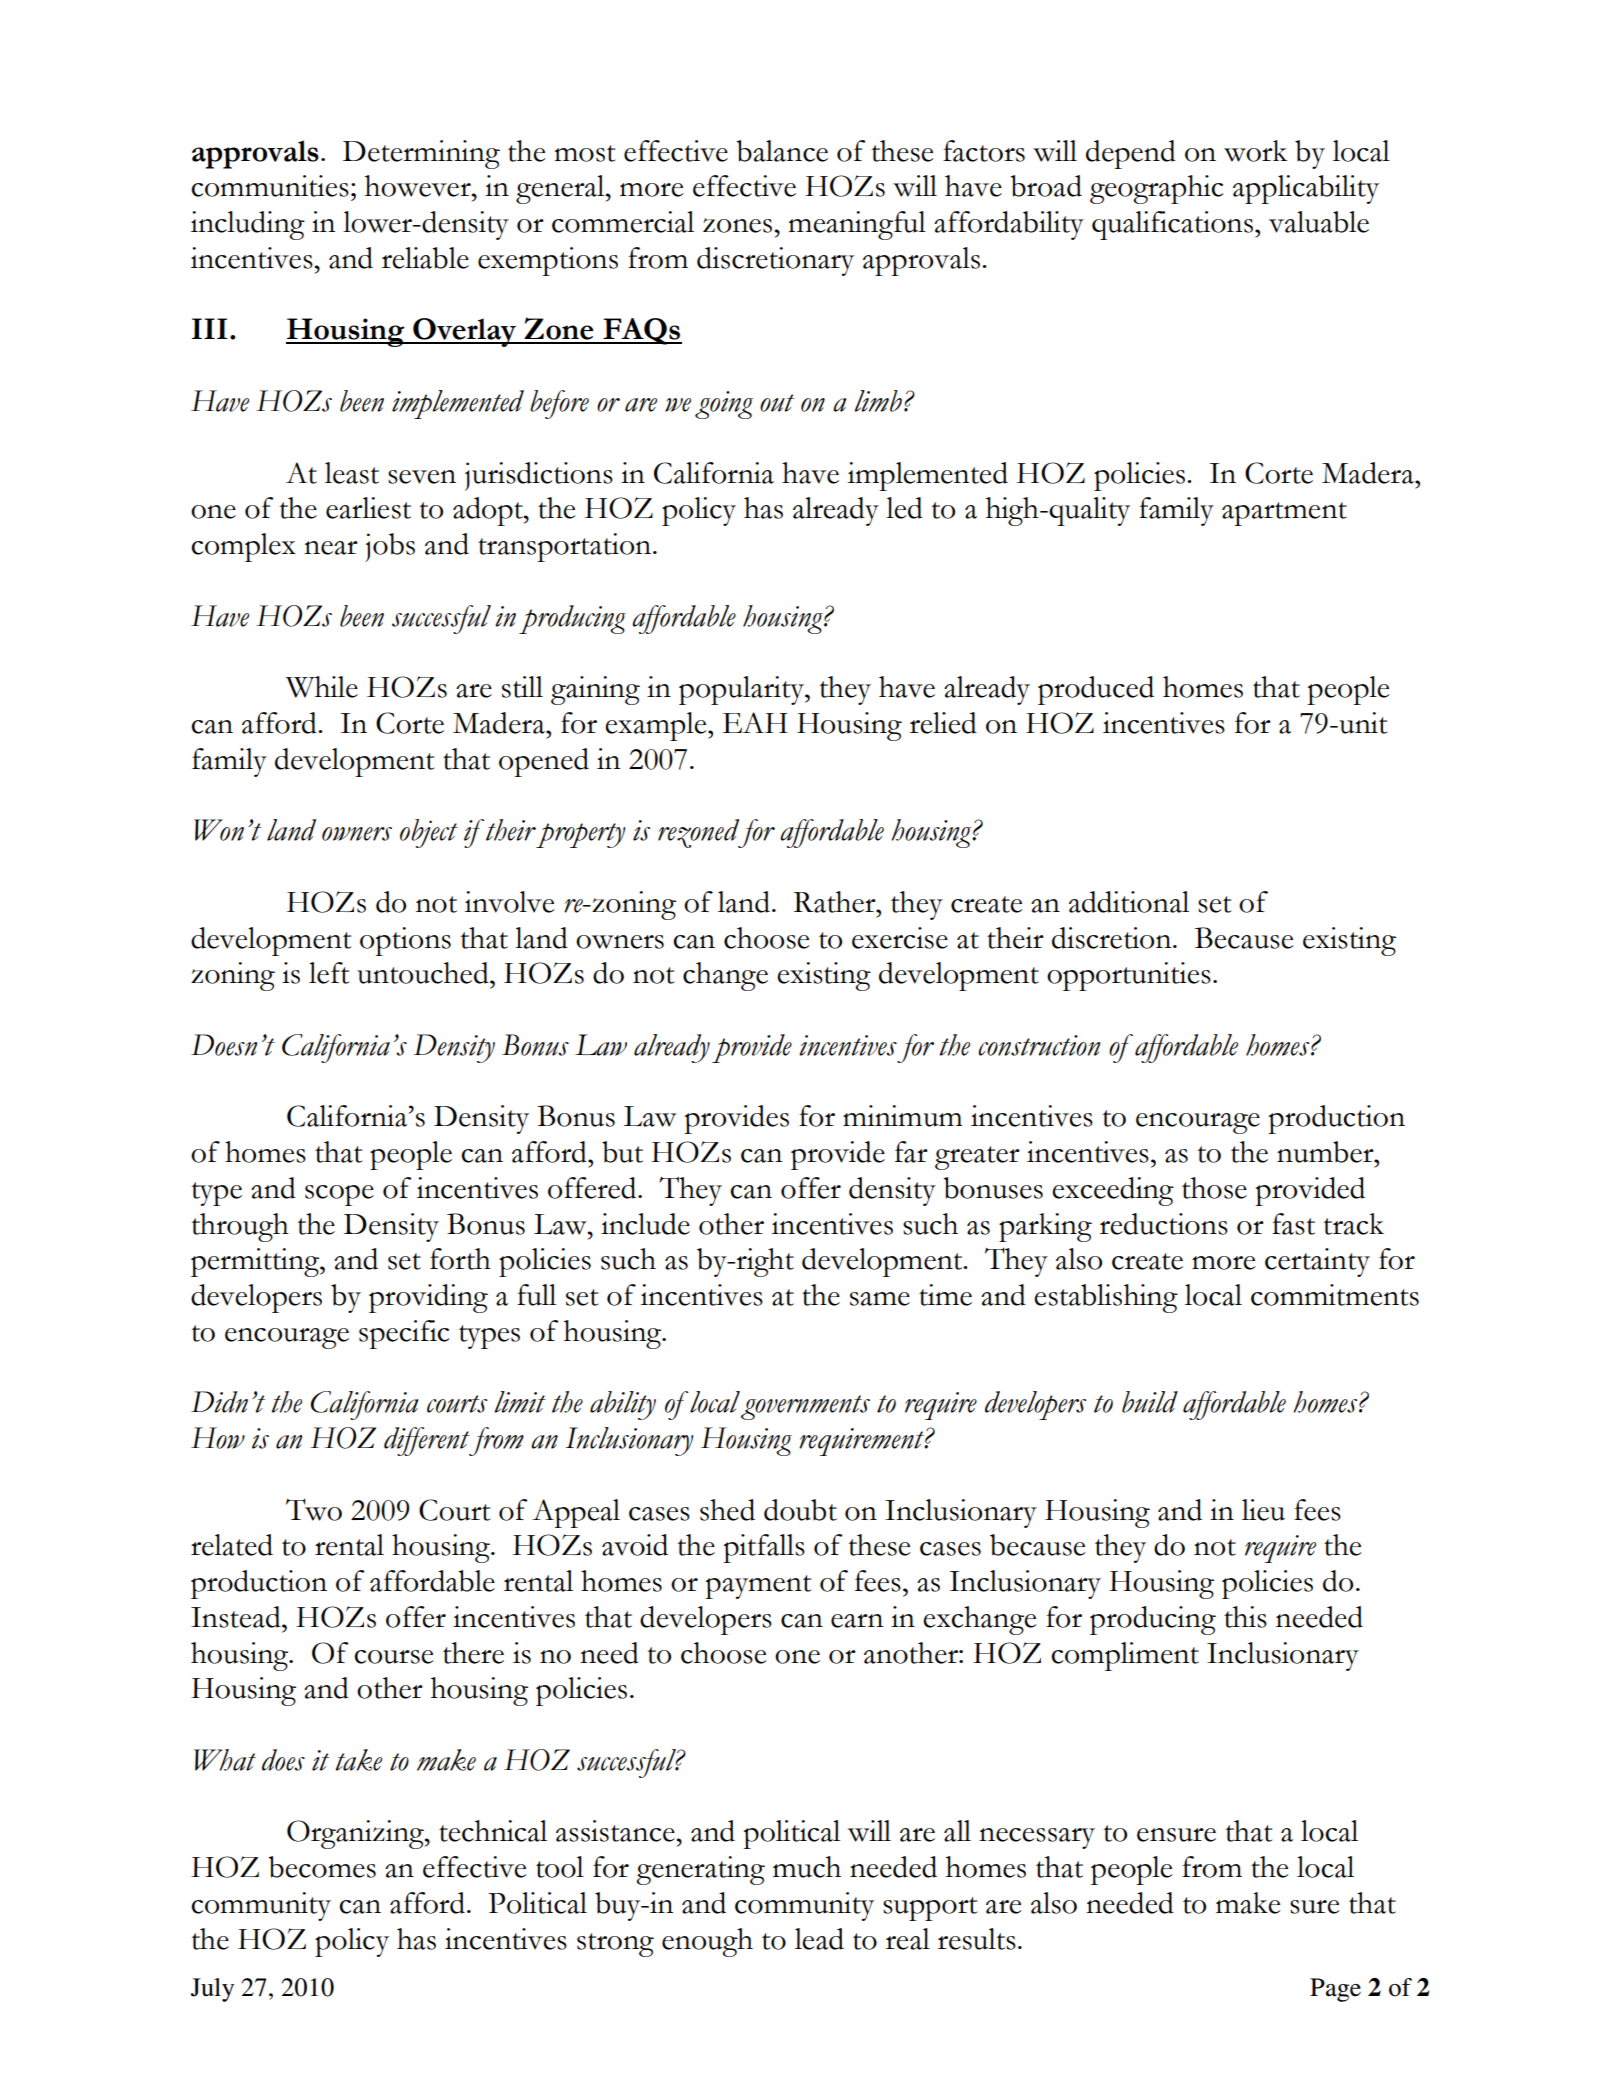  What do you see at coordinates (1150, 1402) in the document?
I see `build` at bounding box center [1150, 1402].
